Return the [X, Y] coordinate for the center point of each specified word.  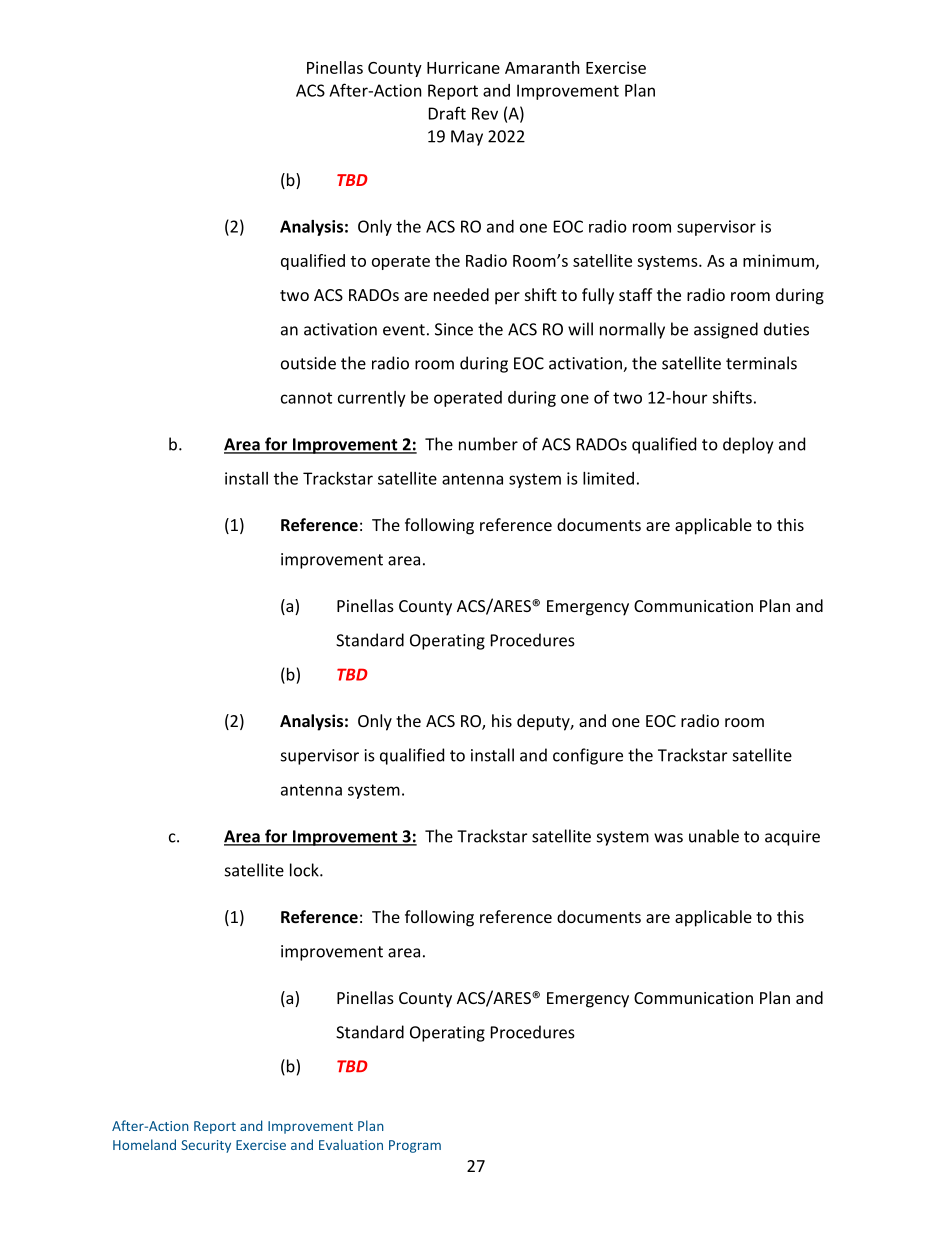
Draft [447, 113]
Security [206, 1146]
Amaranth [542, 67]
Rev [485, 113]
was [668, 838]
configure [588, 756]
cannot [306, 398]
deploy [748, 445]
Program [415, 1146]
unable [714, 836]
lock [305, 870]
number [488, 444]
